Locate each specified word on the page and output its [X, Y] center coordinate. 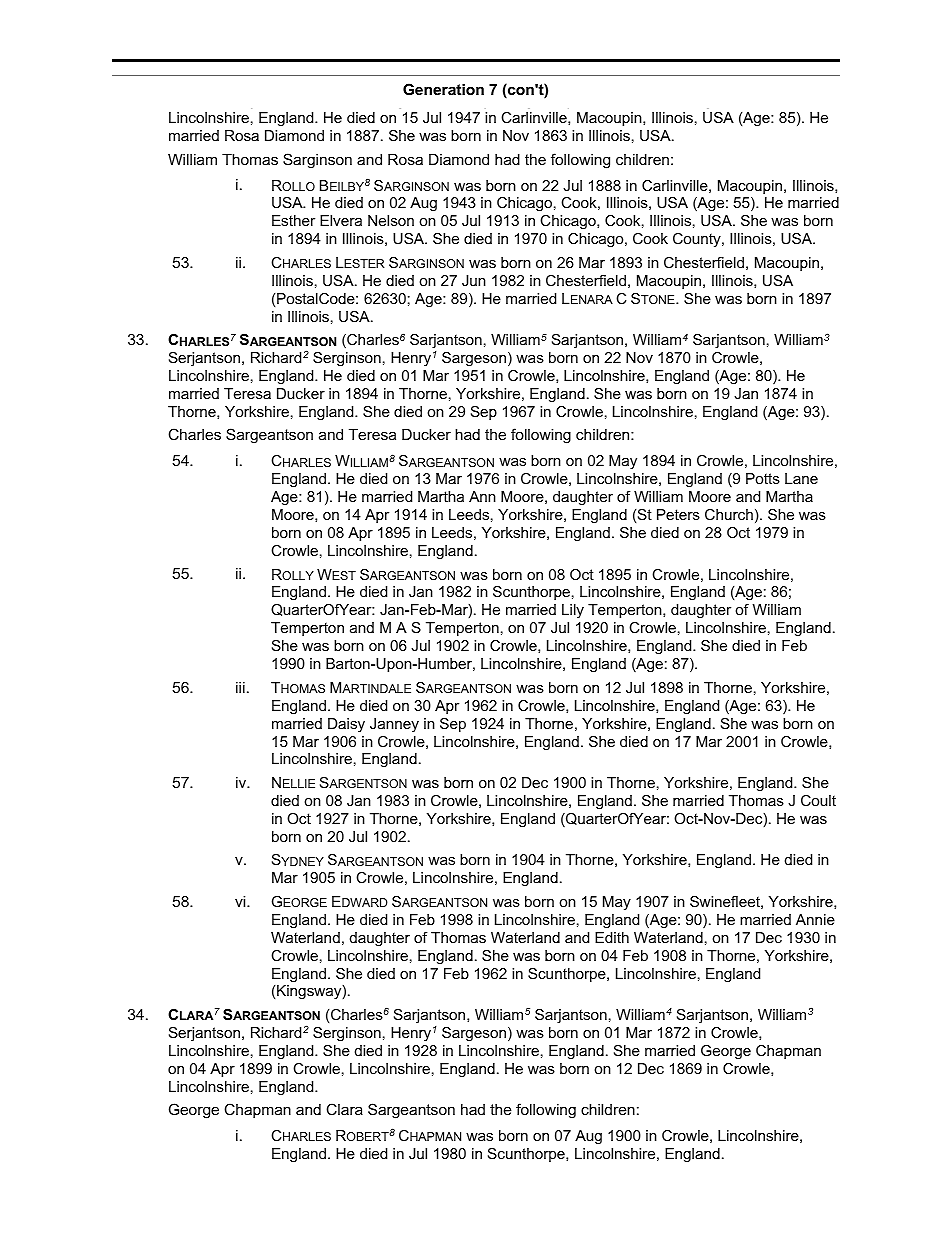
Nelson [391, 220]
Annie [815, 919]
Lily [573, 611]
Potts [763, 478]
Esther [293, 220]
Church [729, 514]
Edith [612, 937]
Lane [801, 478]
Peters [678, 514]
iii [240, 687]
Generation [443, 89]
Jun [474, 280]
